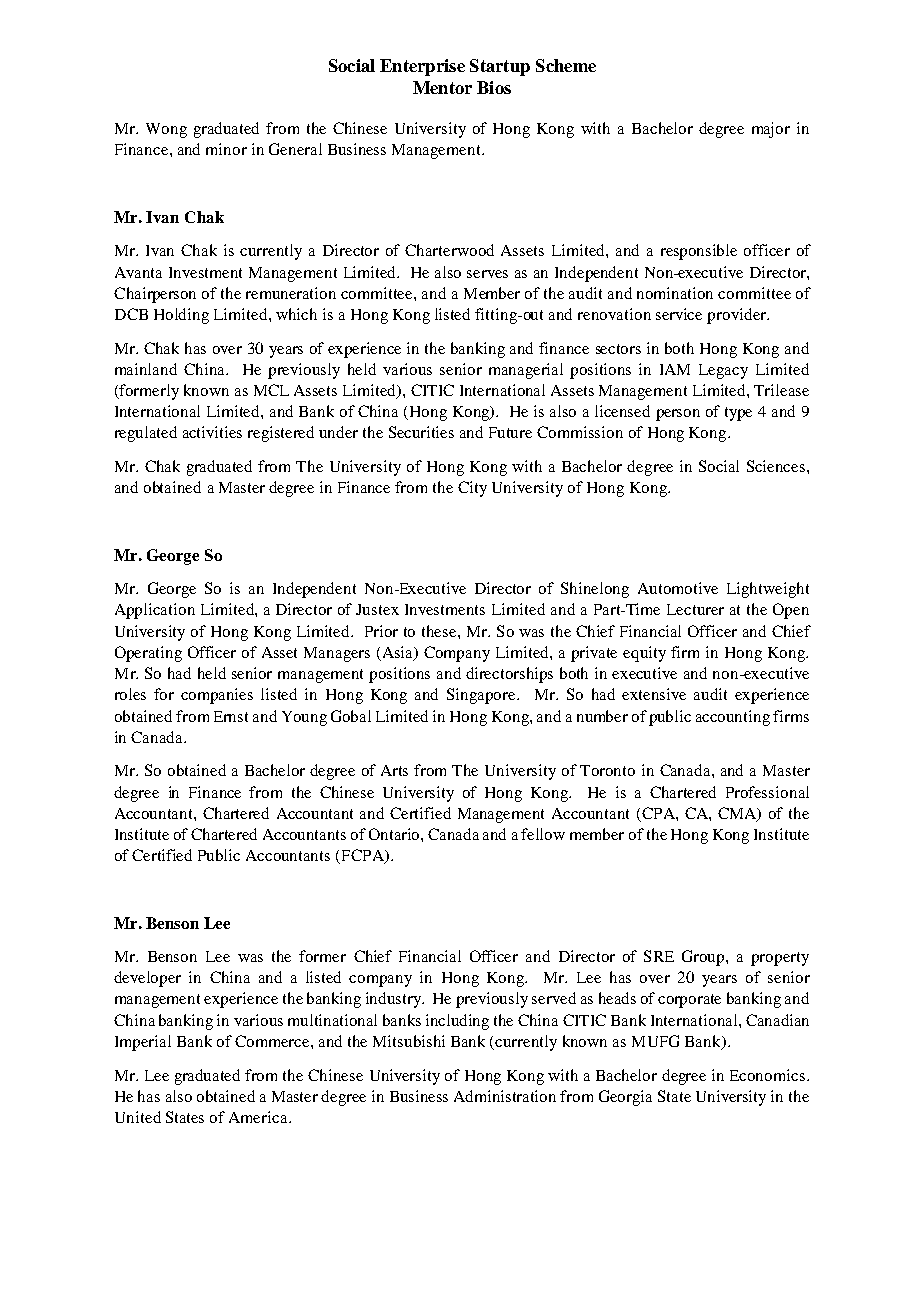 This image has height=1308, width=924. I want to click on Wong, so click(166, 130).
